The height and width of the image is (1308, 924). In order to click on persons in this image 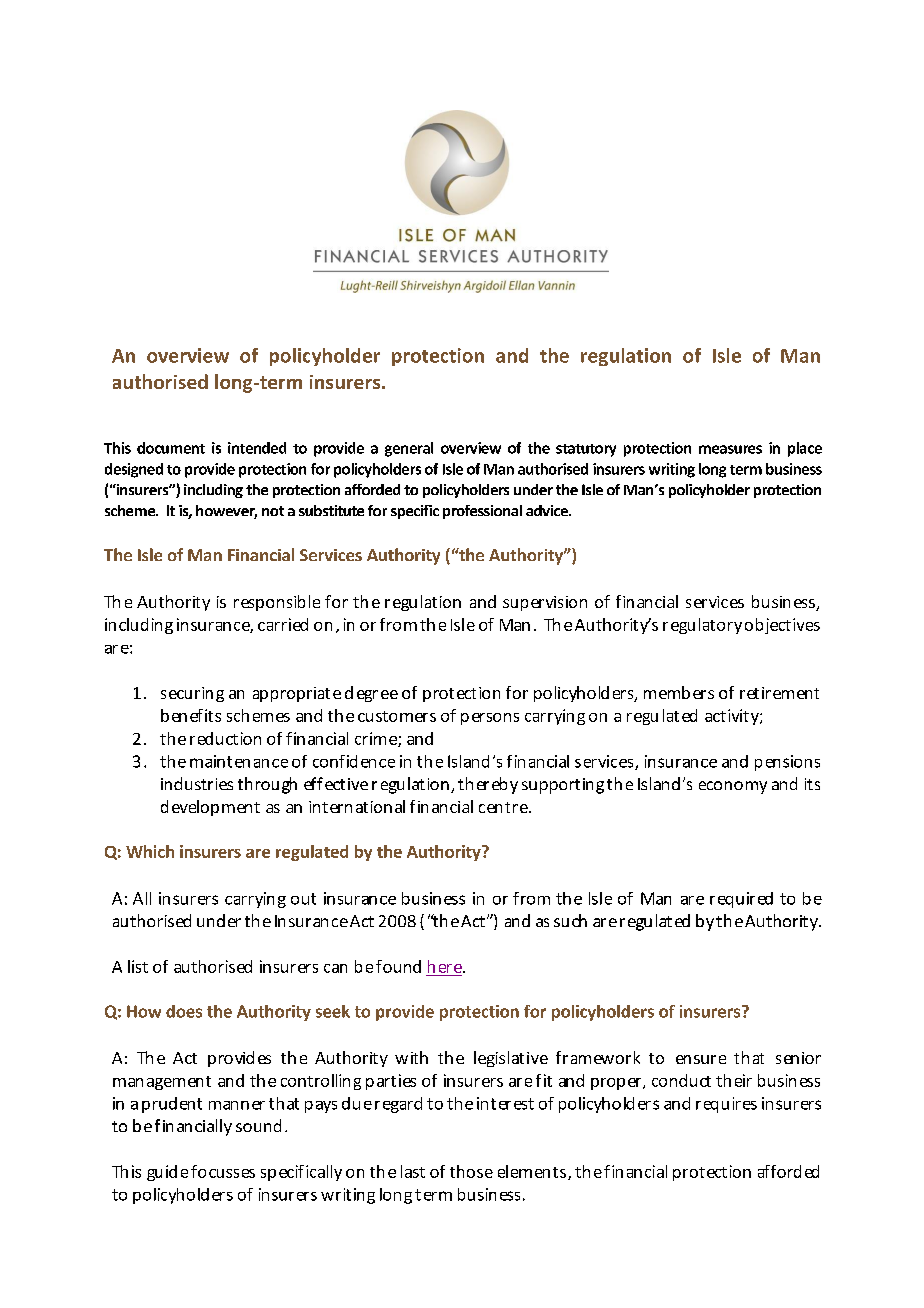, I will do `click(490, 719)`.
